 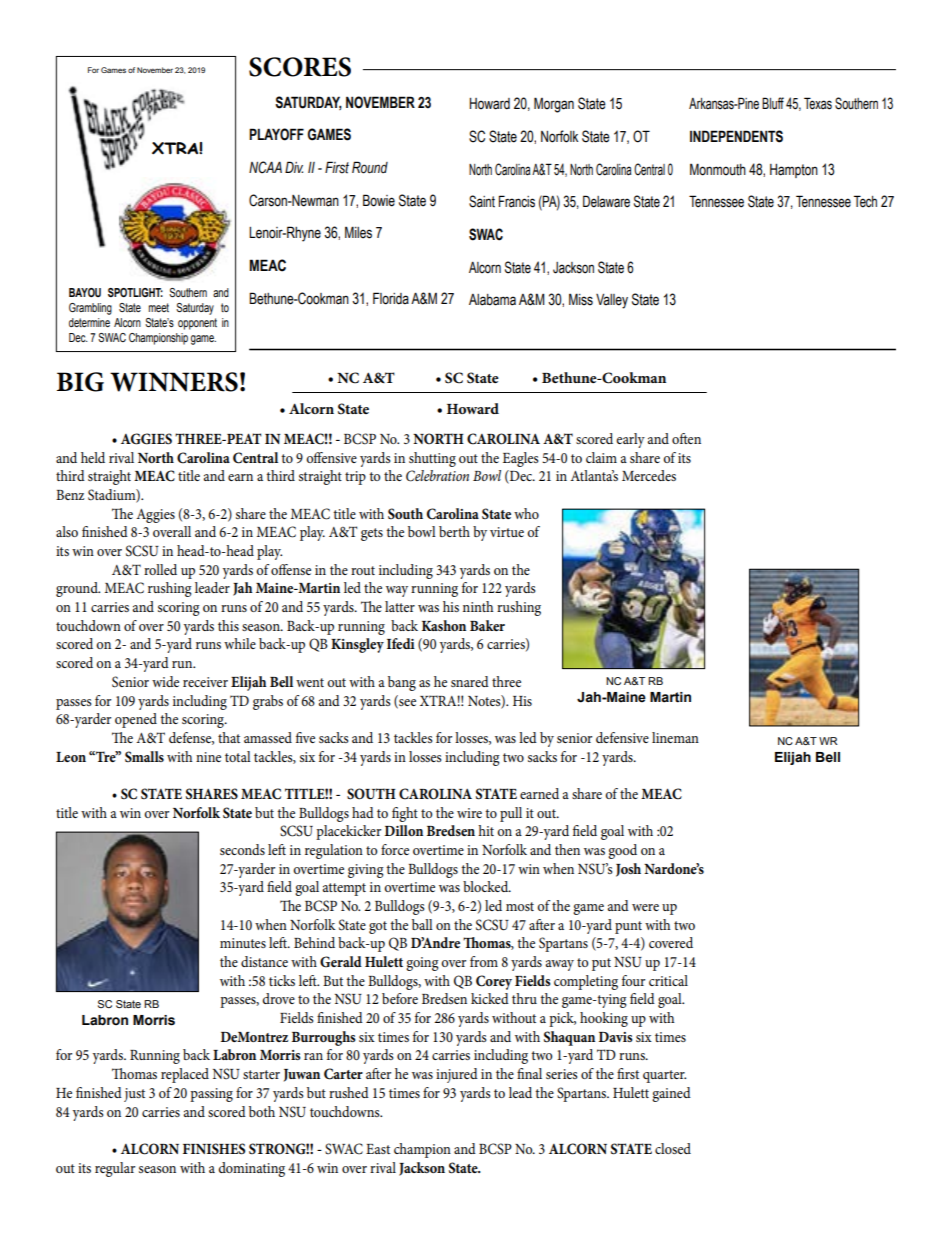 I want to click on NCAA, so click(x=265, y=167).
